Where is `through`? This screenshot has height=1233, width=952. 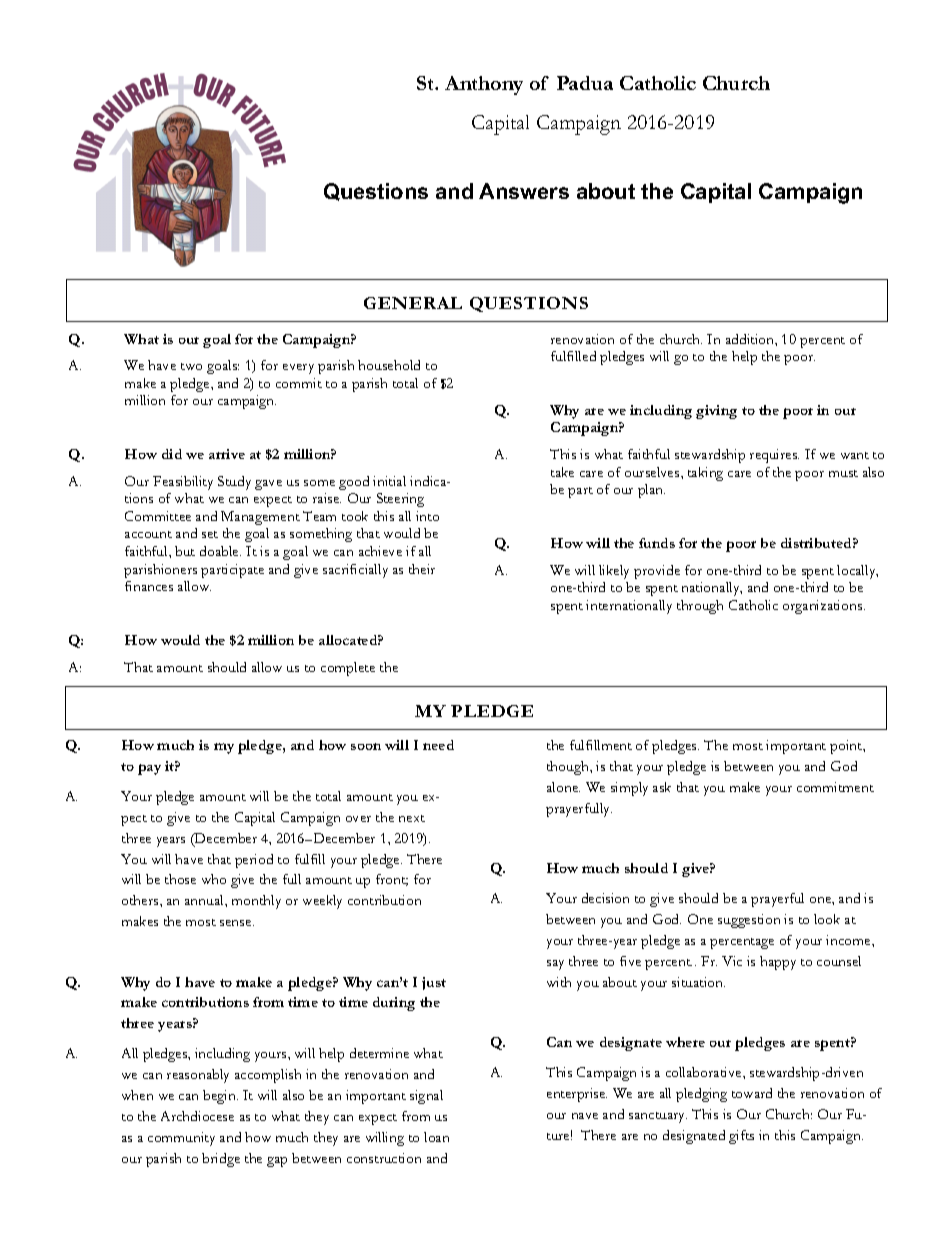
through is located at coordinates (700, 607).
